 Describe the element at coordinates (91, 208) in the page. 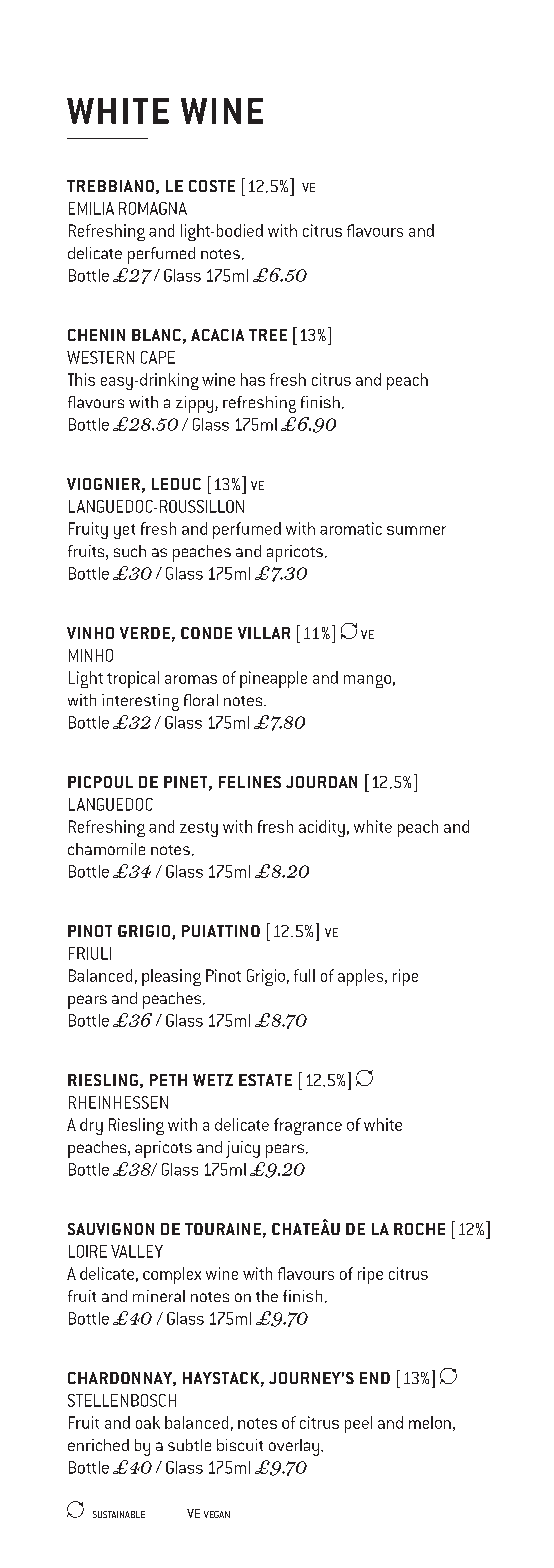

I see `EMILIA` at that location.
